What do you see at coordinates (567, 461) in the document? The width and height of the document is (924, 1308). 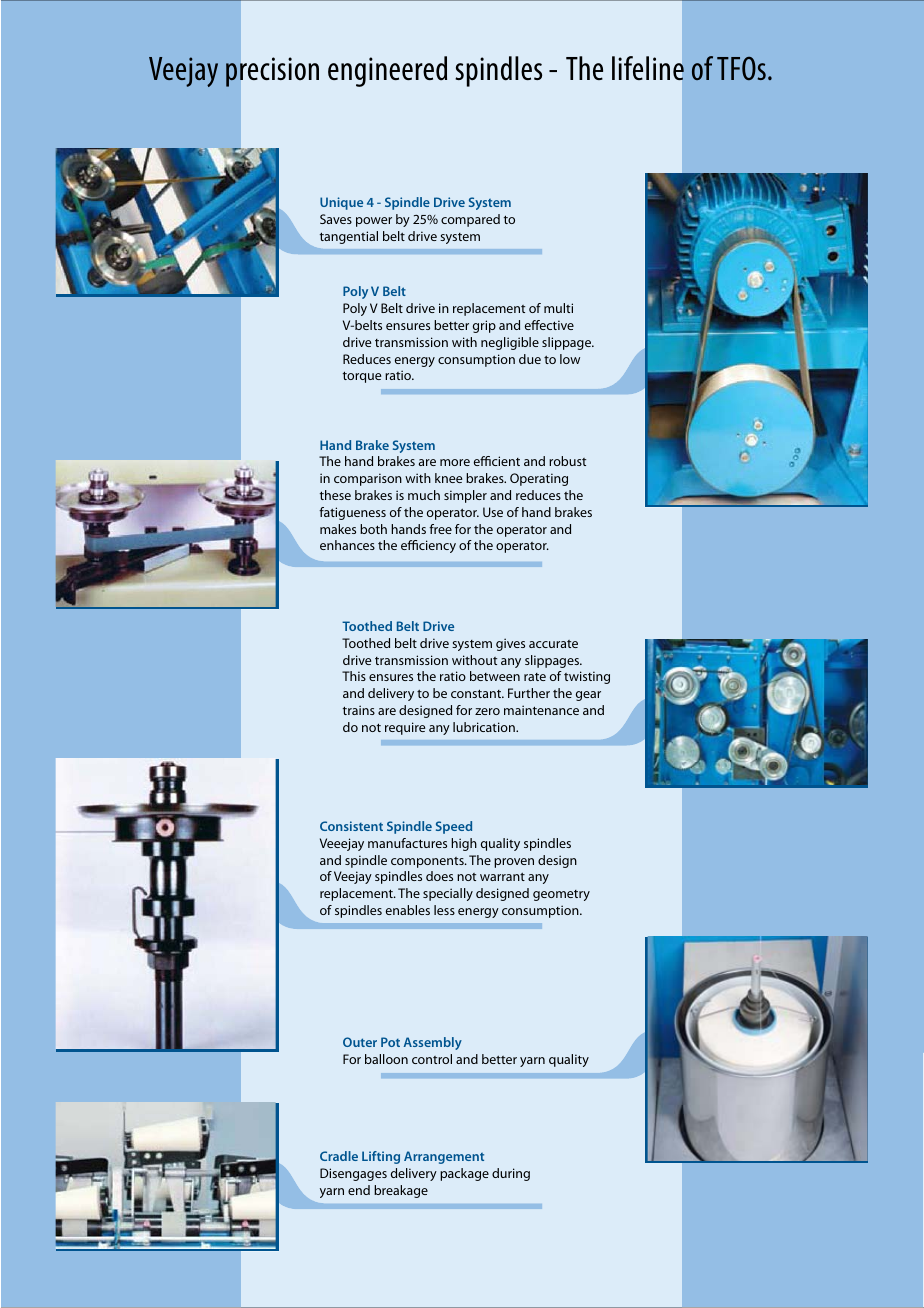 I see `robust` at bounding box center [567, 461].
